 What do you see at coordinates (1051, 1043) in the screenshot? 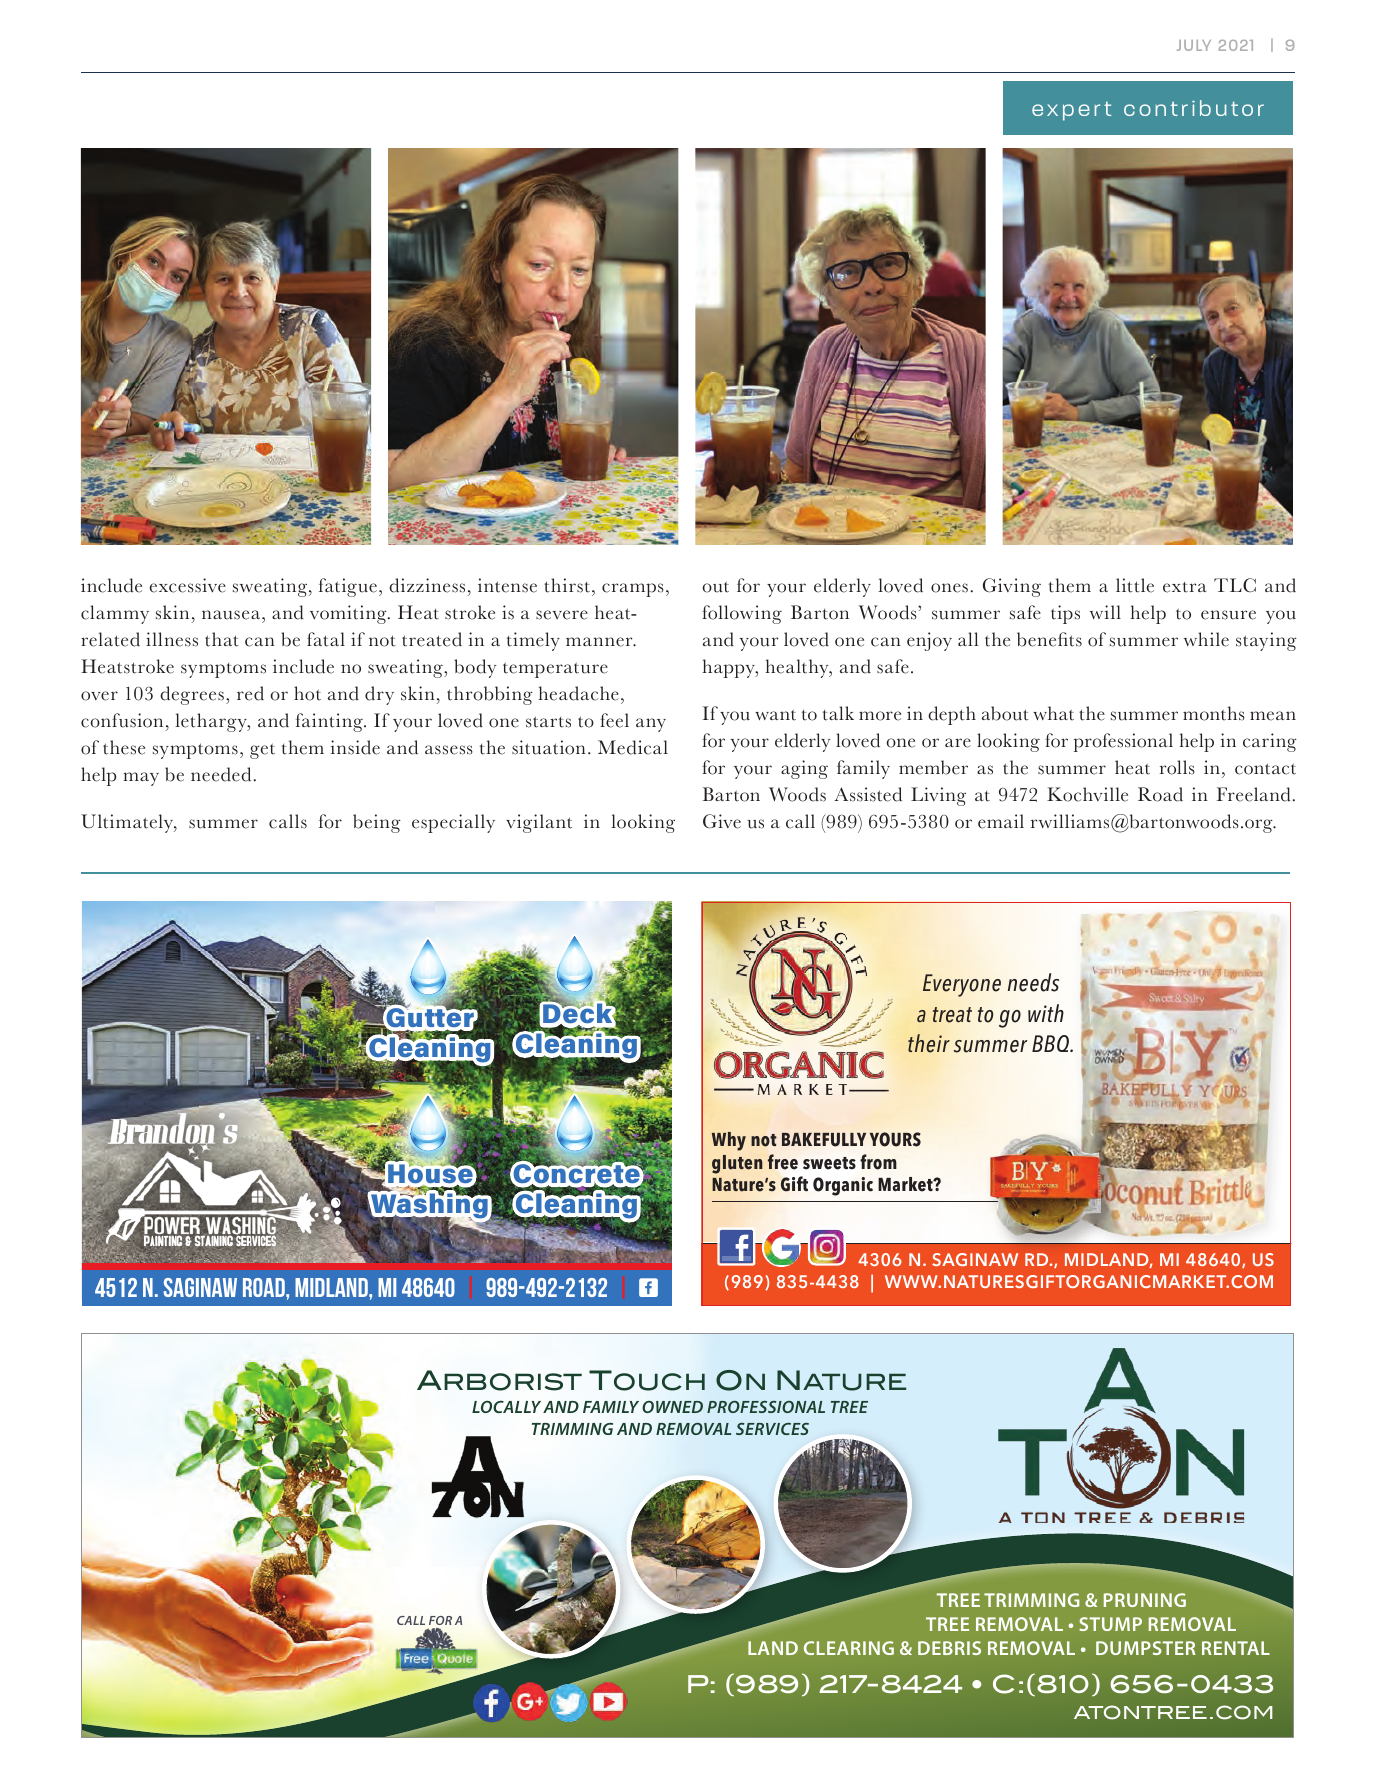
I see `BBQ` at bounding box center [1051, 1043].
